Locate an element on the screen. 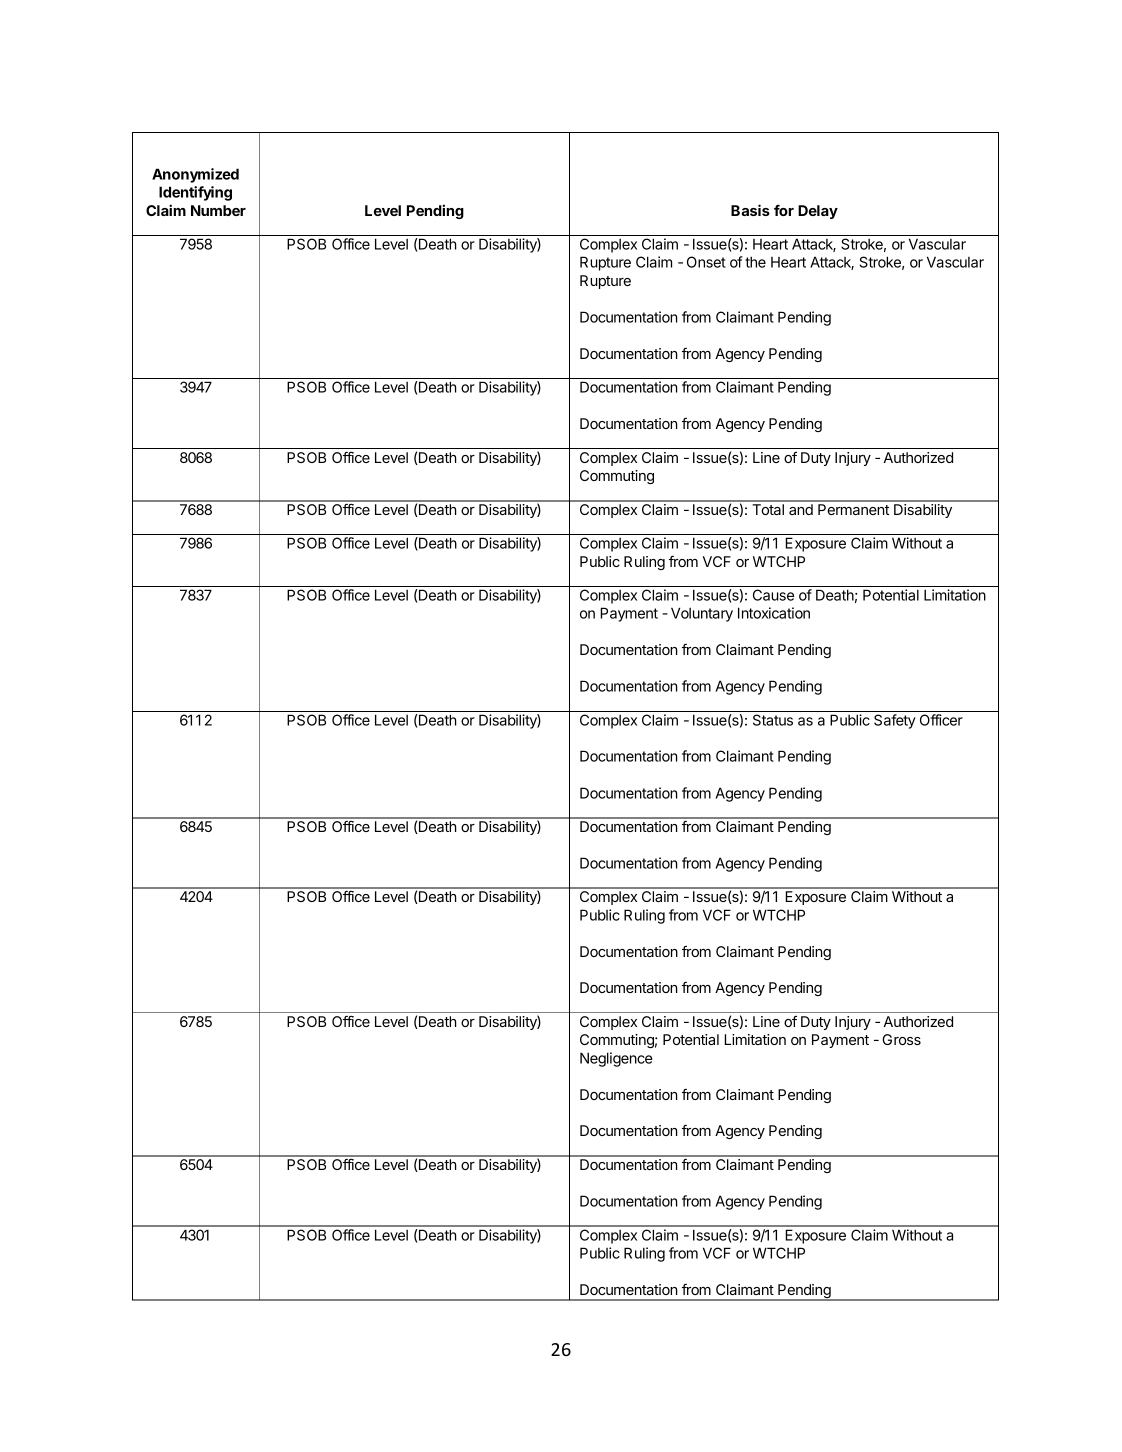 This screenshot has width=1122, height=1452. Gross is located at coordinates (901, 1039).
